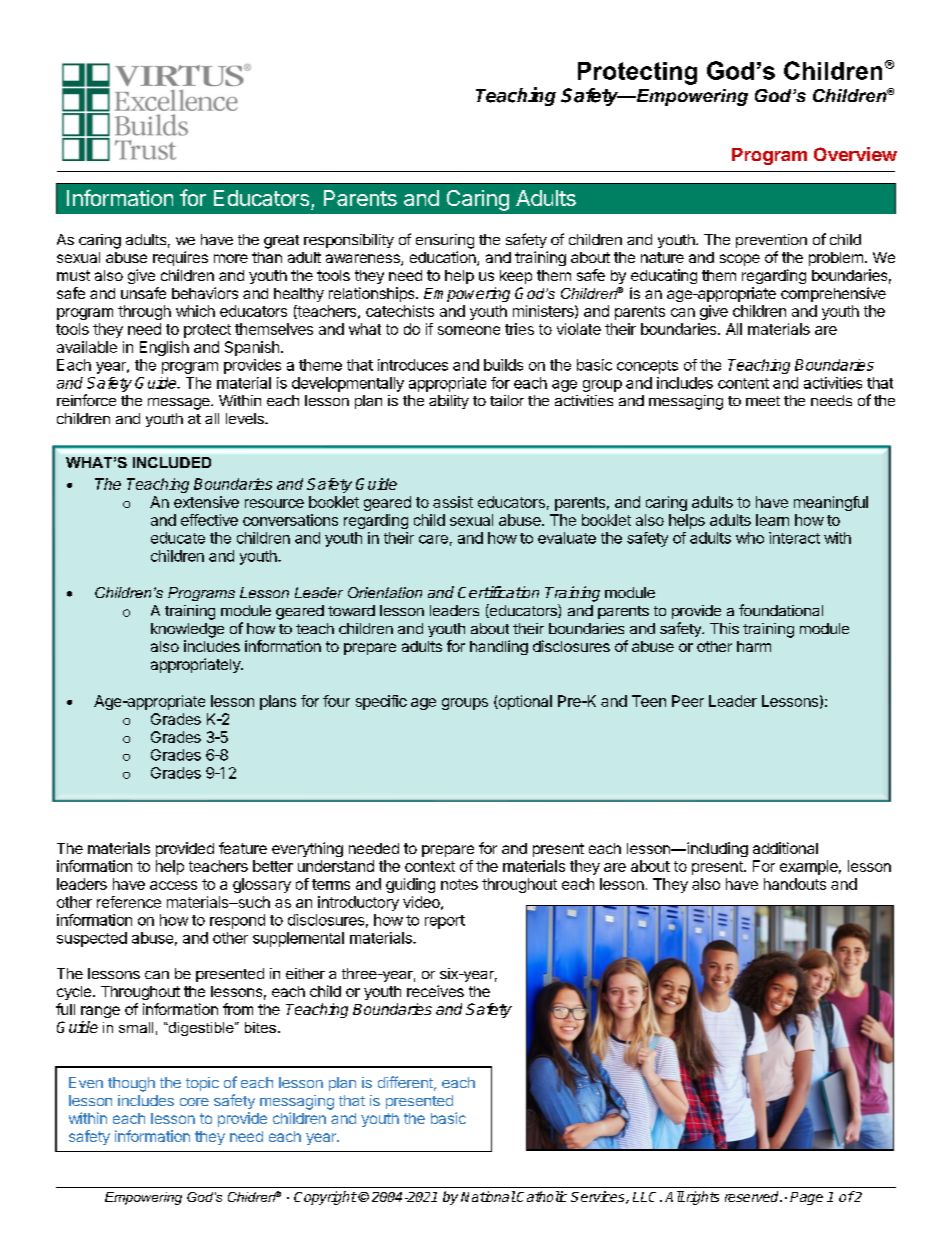 This page has height=1233, width=952. What do you see at coordinates (445, 241) in the page?
I see `ensuring` at bounding box center [445, 241].
